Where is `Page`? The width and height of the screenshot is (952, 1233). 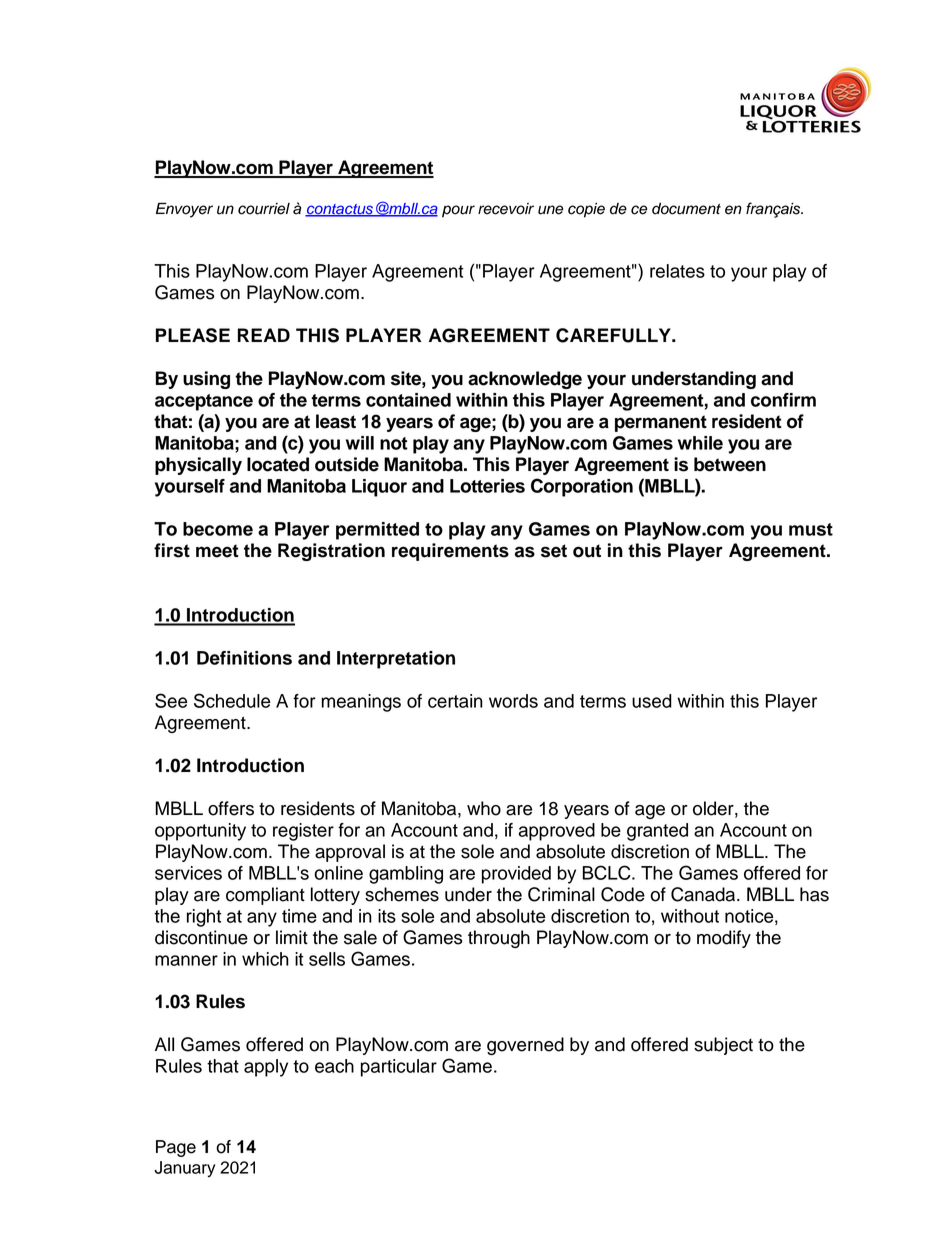 Page is located at coordinates (176, 1148).
